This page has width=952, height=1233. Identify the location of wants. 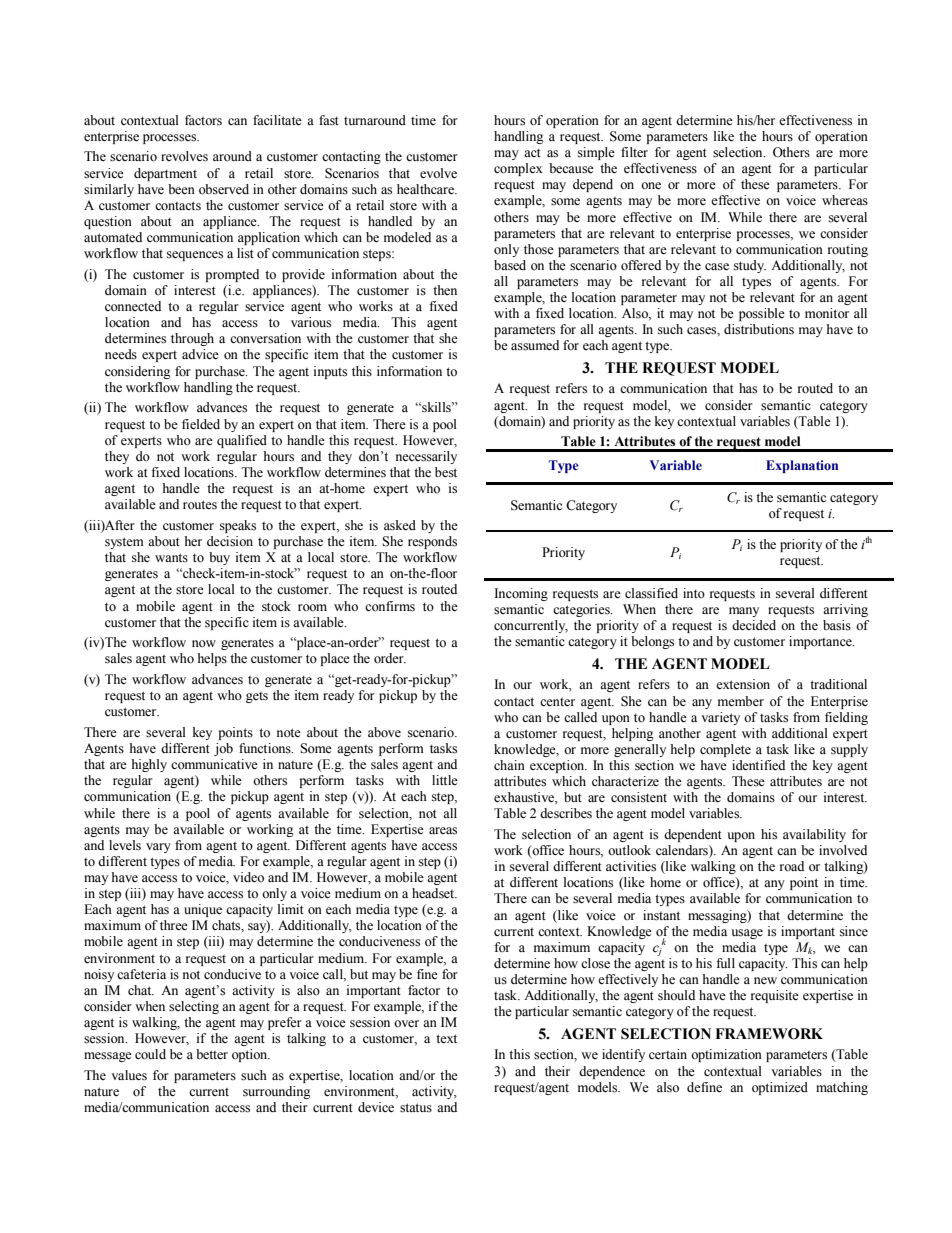
(171, 557).
